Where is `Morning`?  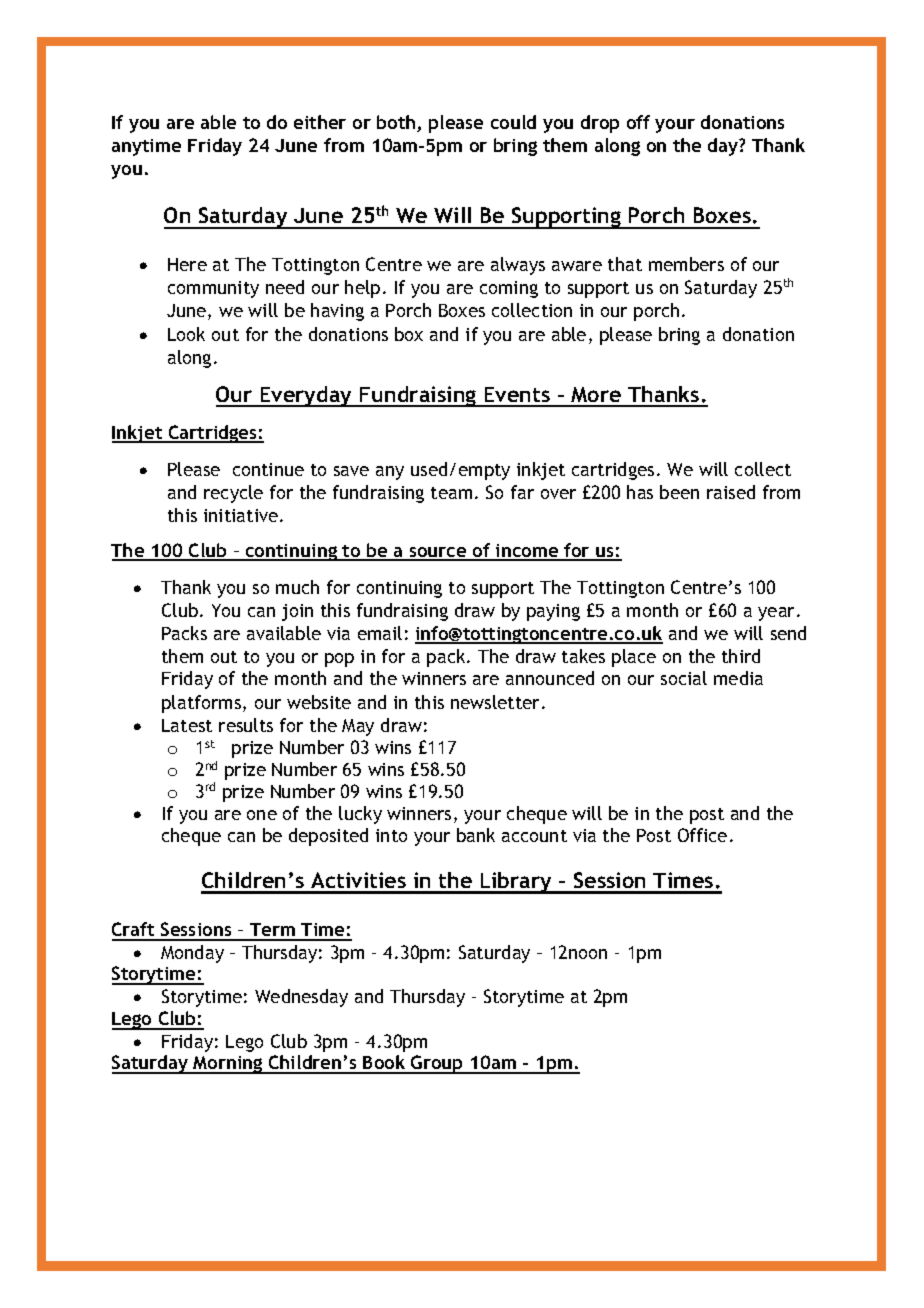
Morning is located at coordinates (228, 1065).
